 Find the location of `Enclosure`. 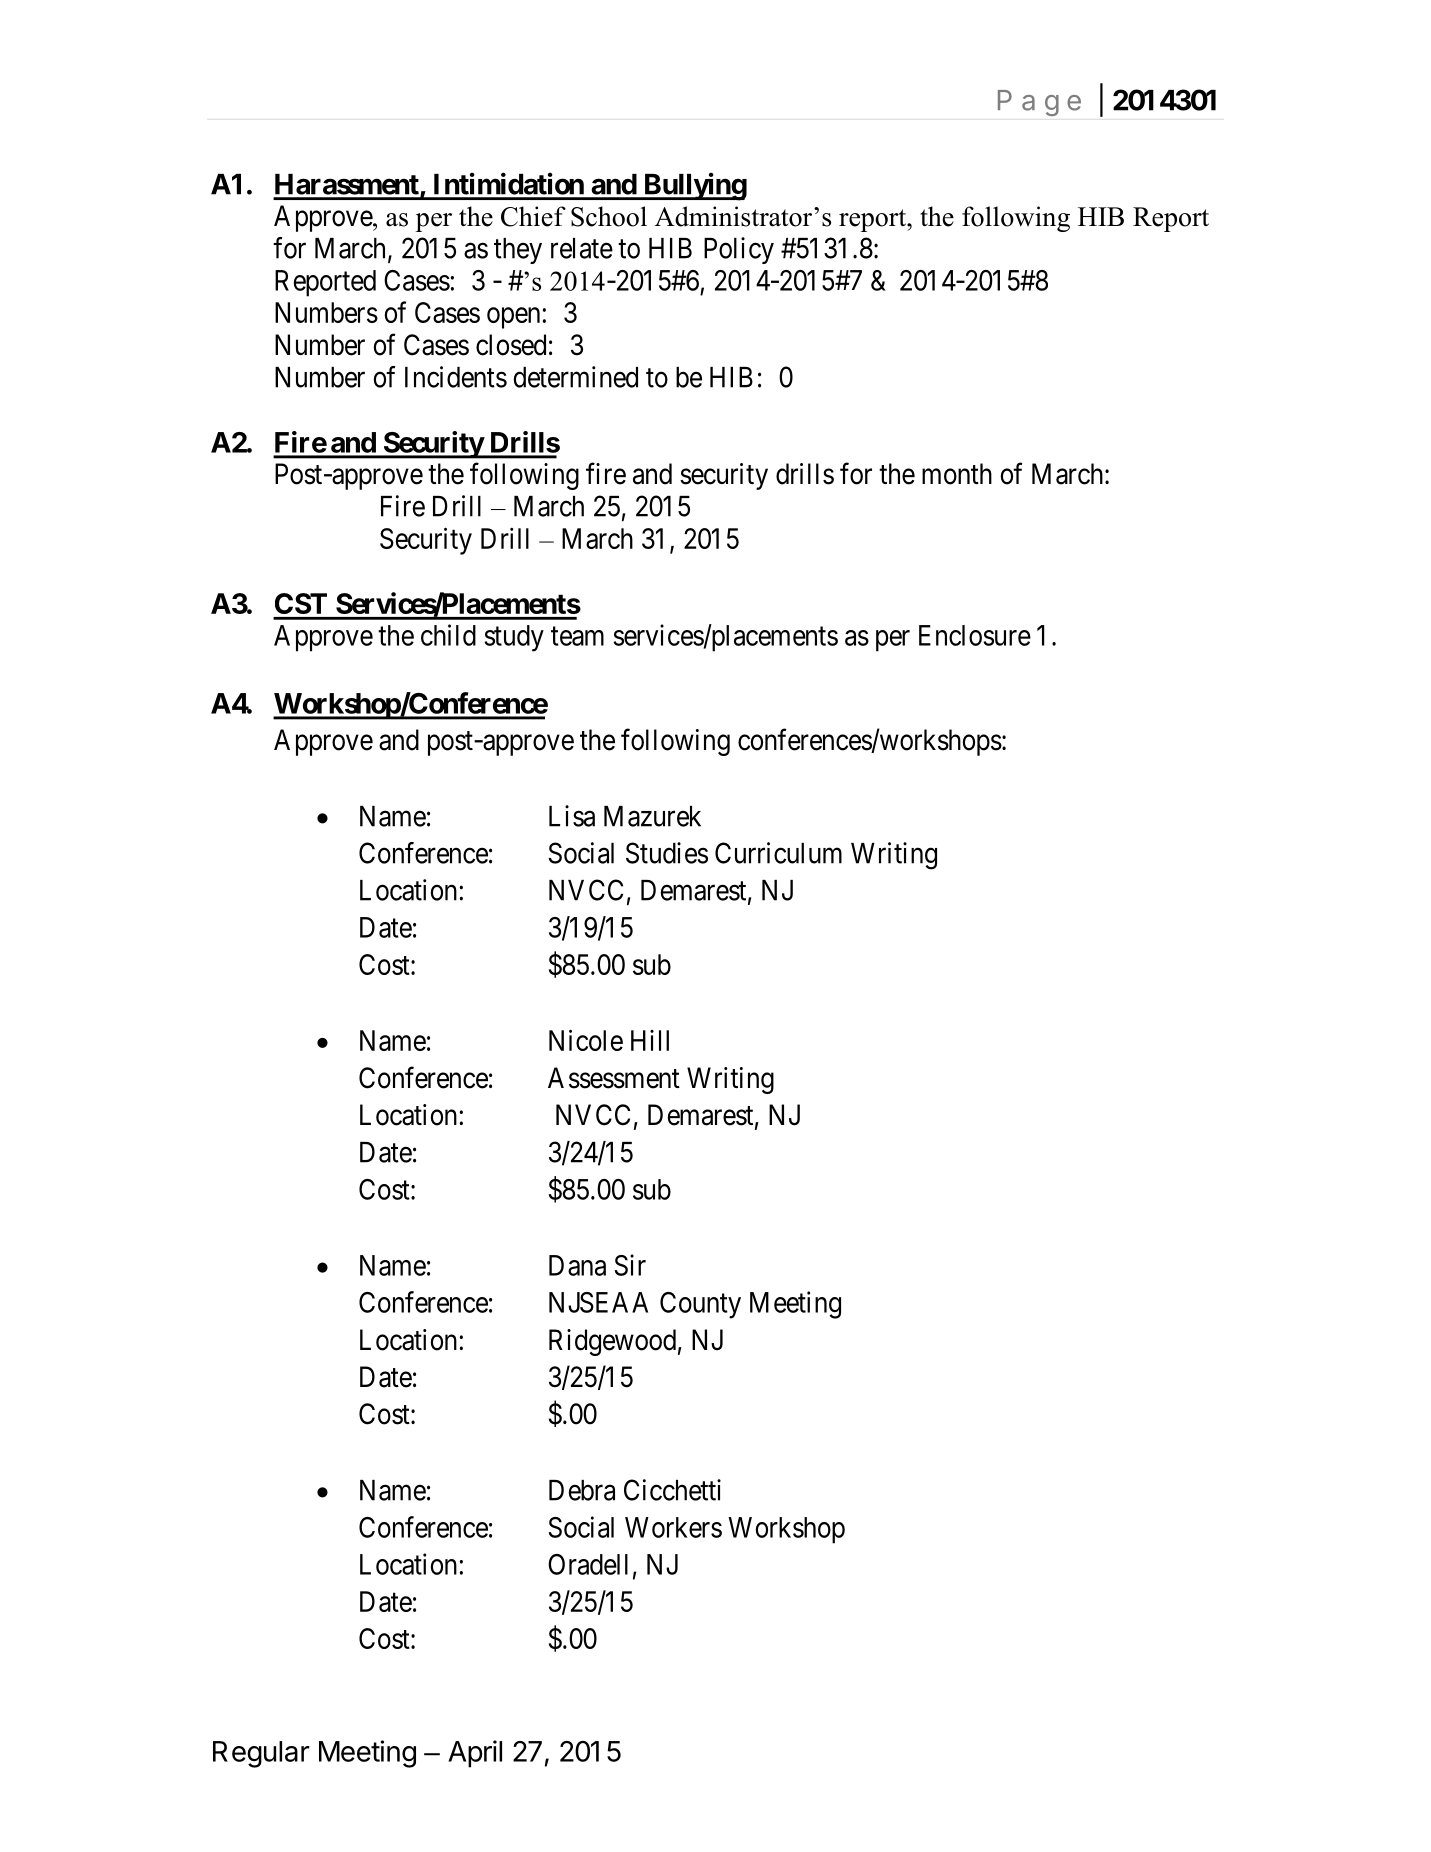

Enclosure is located at coordinates (975, 635).
